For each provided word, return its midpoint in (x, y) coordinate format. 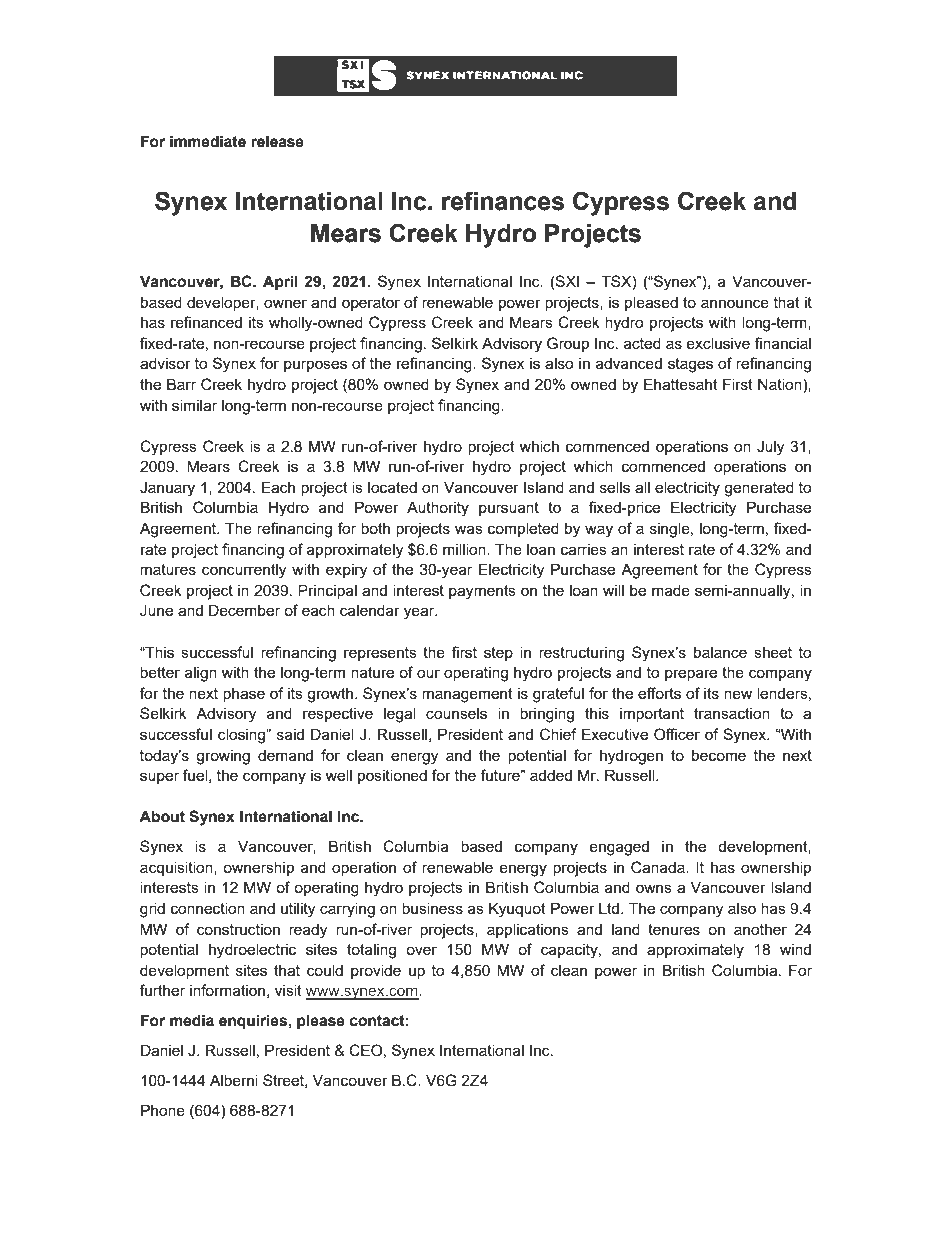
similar (194, 405)
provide (376, 971)
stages (690, 365)
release (277, 141)
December (244, 610)
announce (735, 303)
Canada (659, 867)
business (432, 908)
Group (568, 344)
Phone (163, 1110)
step (498, 654)
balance (720, 652)
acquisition (177, 868)
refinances (503, 201)
